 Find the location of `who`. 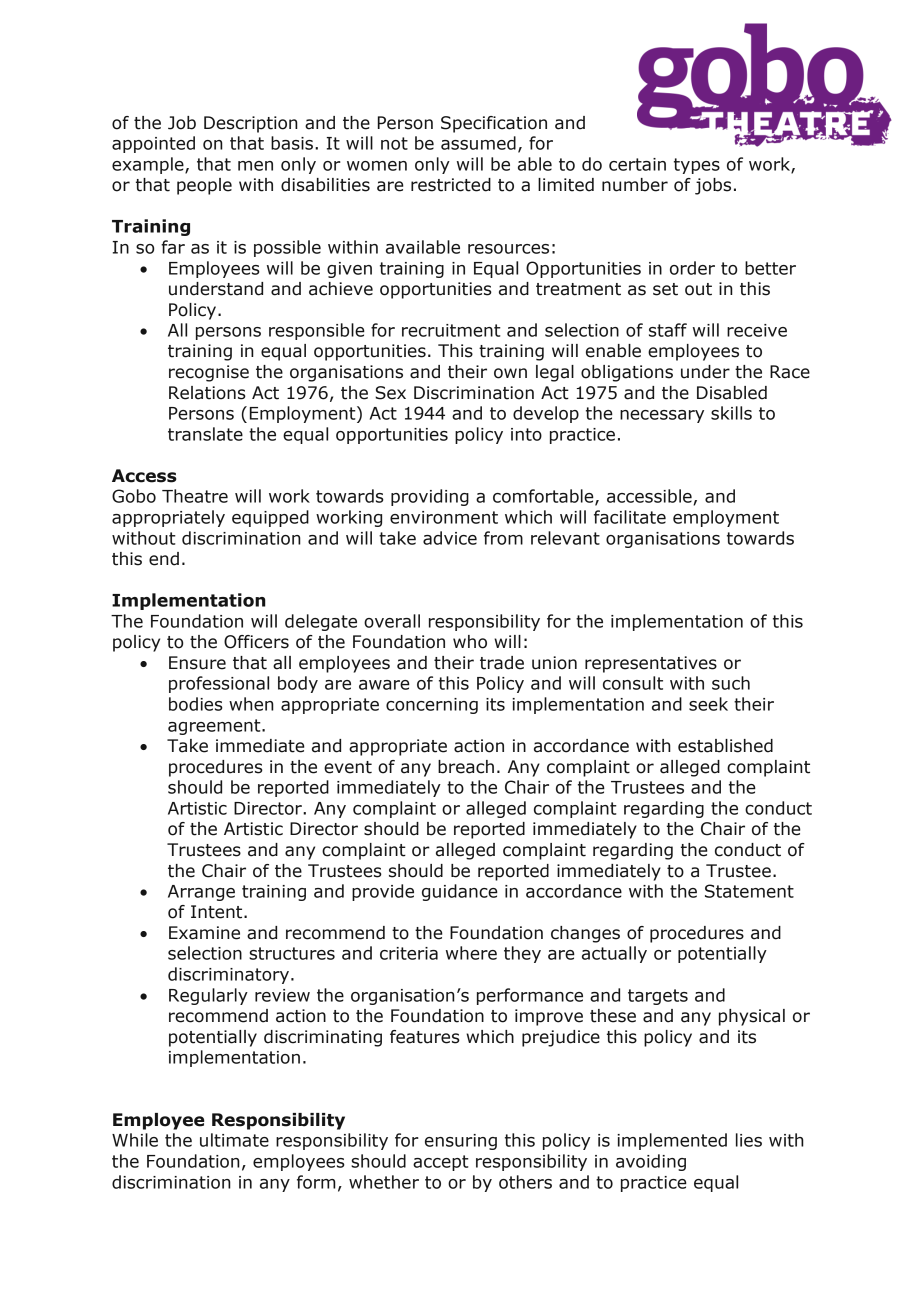

who is located at coordinates (470, 642).
